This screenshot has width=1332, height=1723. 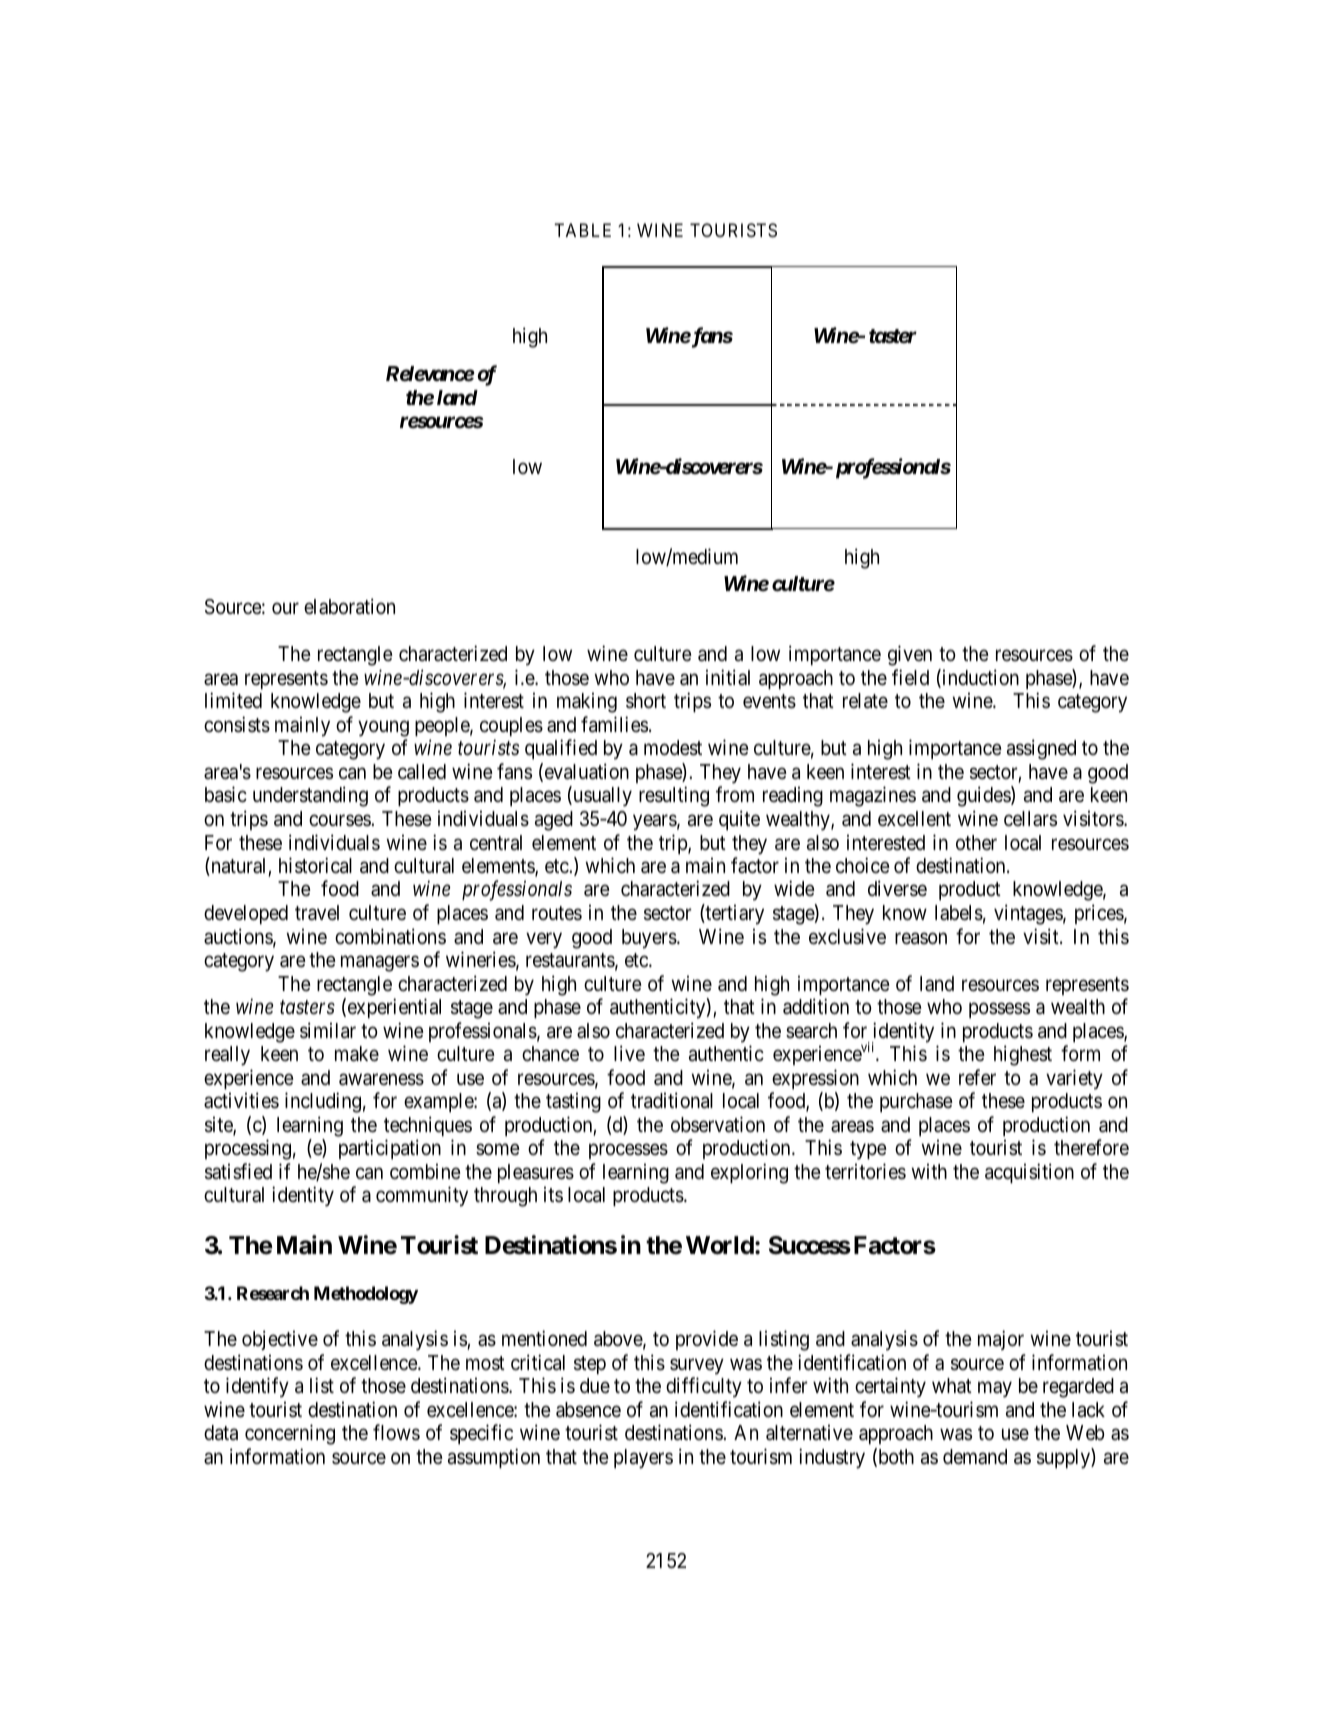 What do you see at coordinates (349, 606) in the screenshot?
I see `elaboration` at bounding box center [349, 606].
